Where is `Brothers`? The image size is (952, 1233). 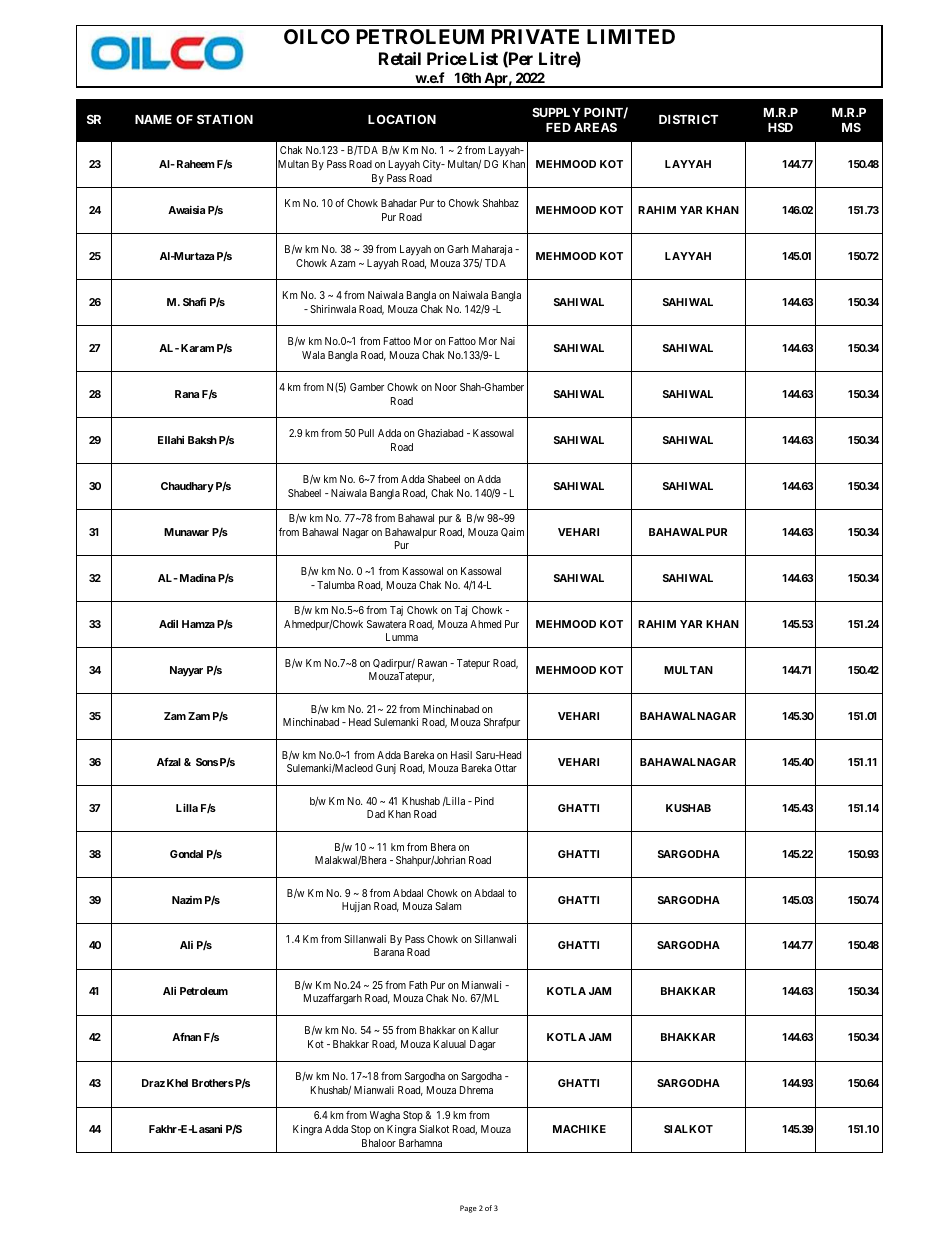
Brothers is located at coordinates (213, 1083).
